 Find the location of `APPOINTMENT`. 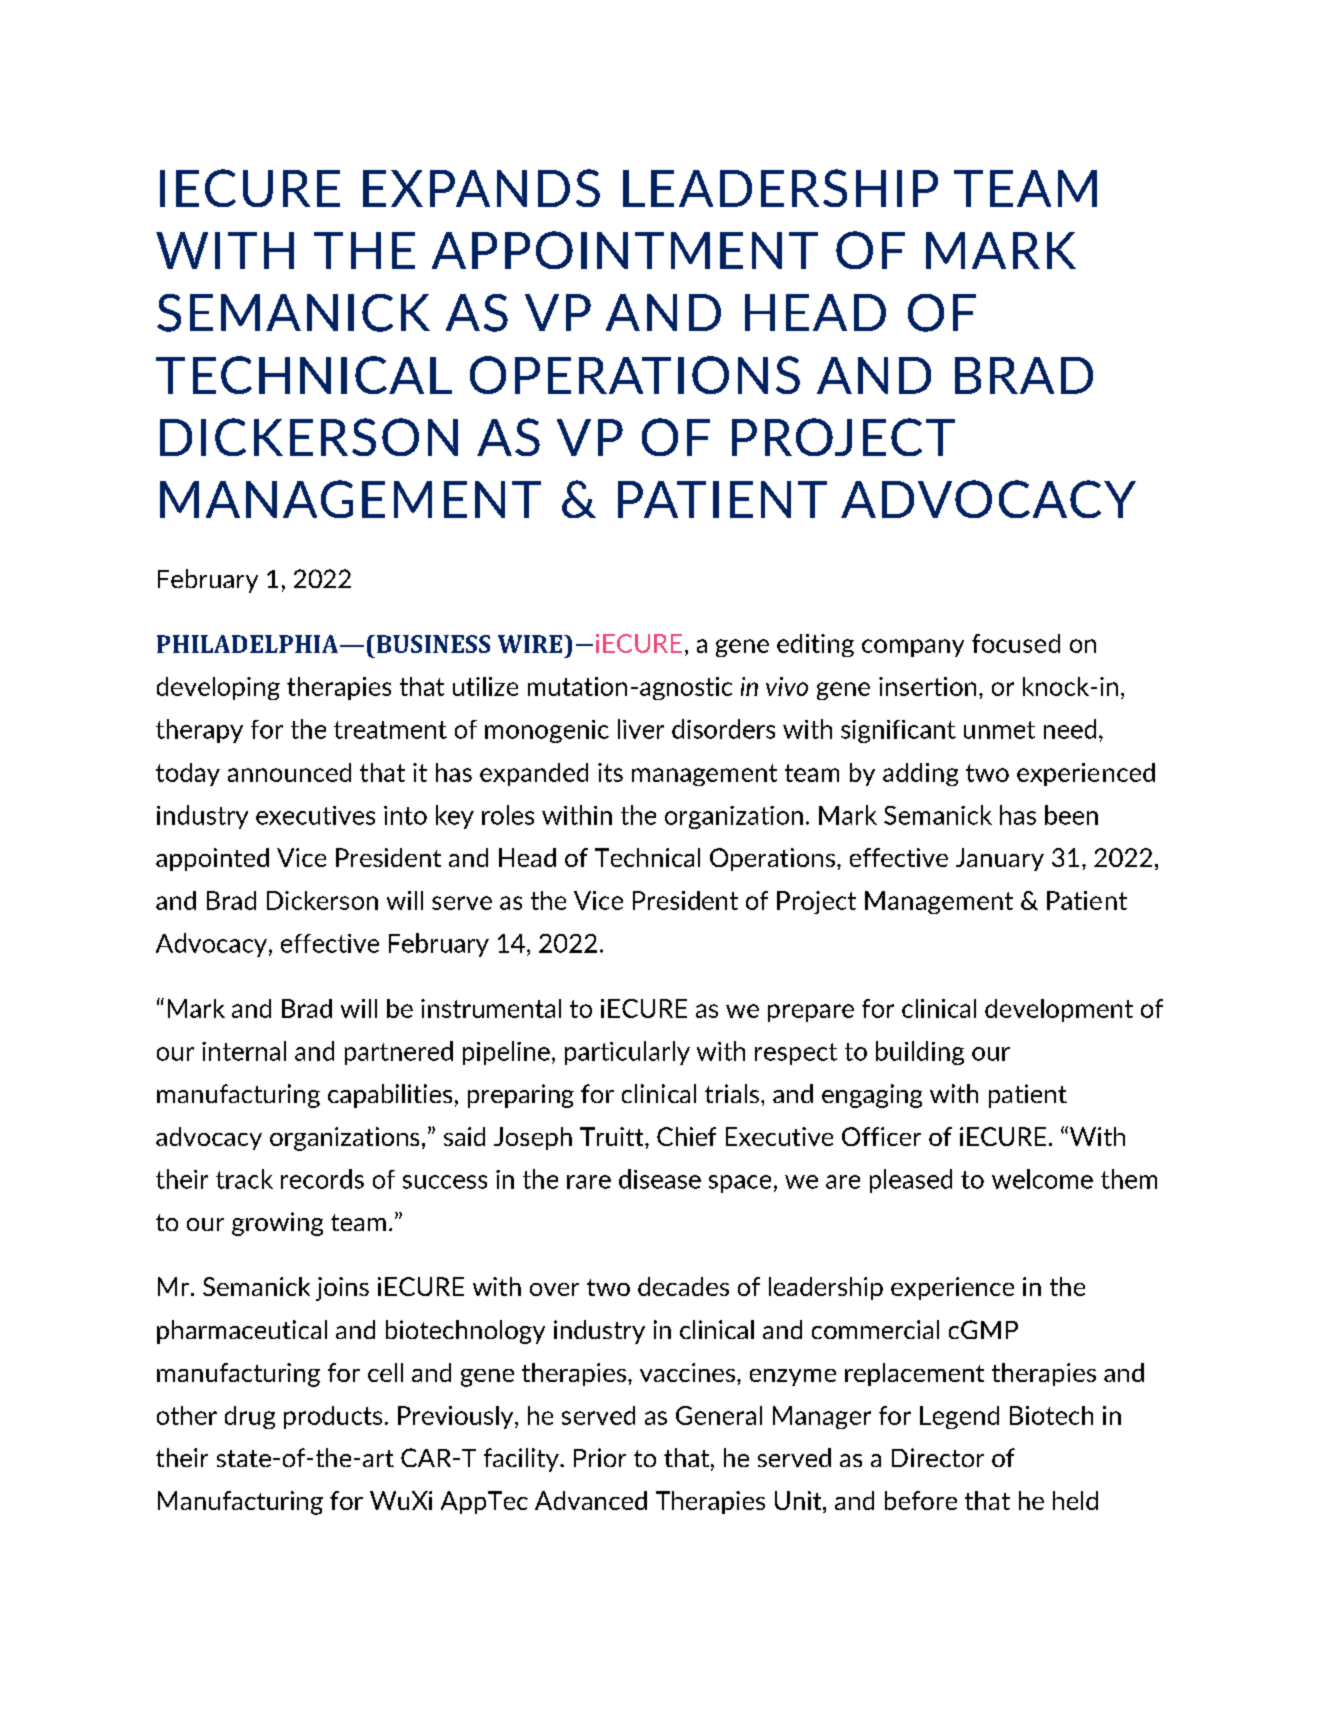

APPOINTMENT is located at coordinates (625, 250).
